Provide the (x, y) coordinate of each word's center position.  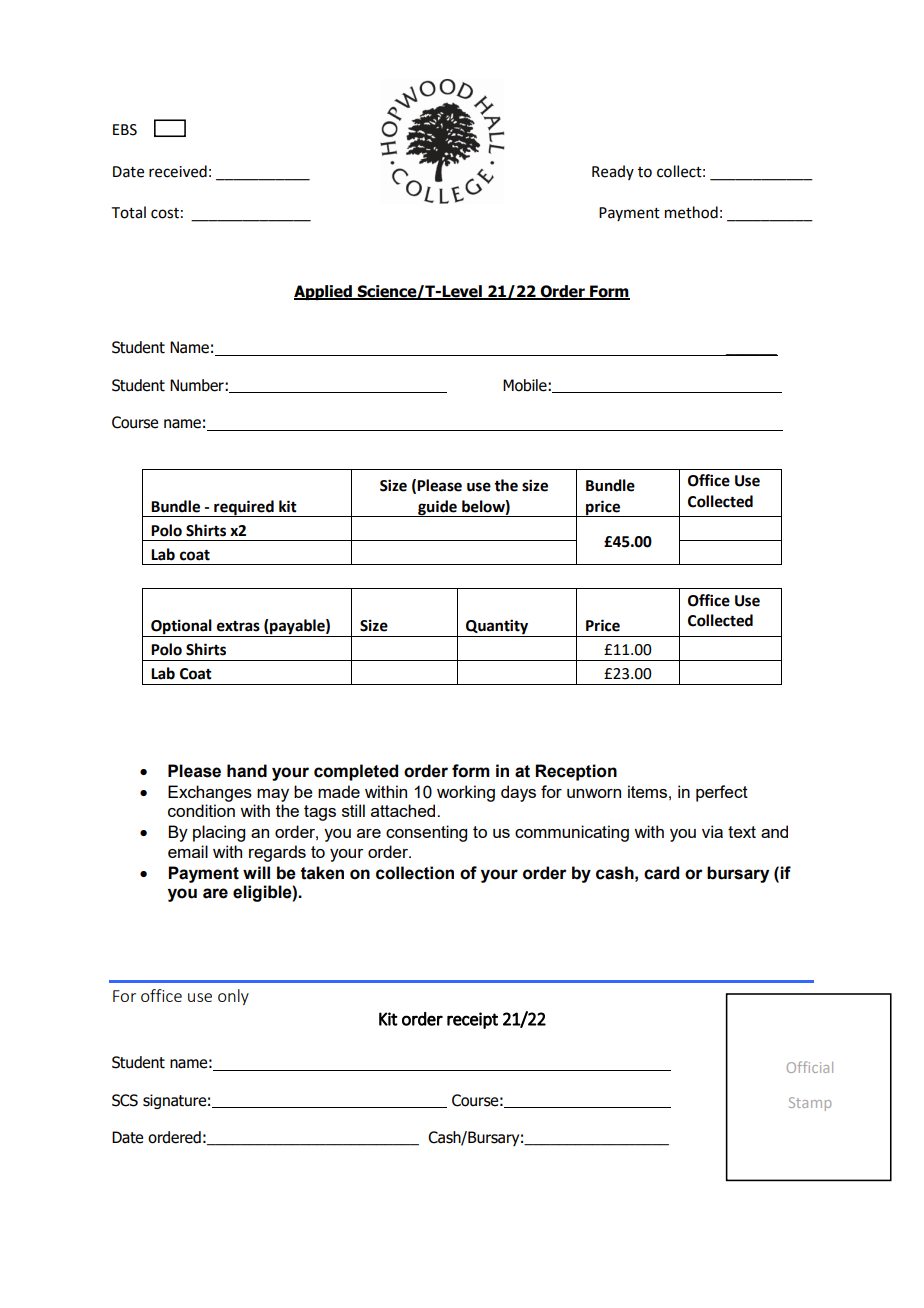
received (178, 171)
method (691, 212)
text (742, 832)
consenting (426, 833)
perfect (722, 793)
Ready (613, 172)
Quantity (497, 628)
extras (238, 626)
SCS (125, 1100)
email (188, 851)
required (244, 508)
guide (437, 508)
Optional (181, 628)
